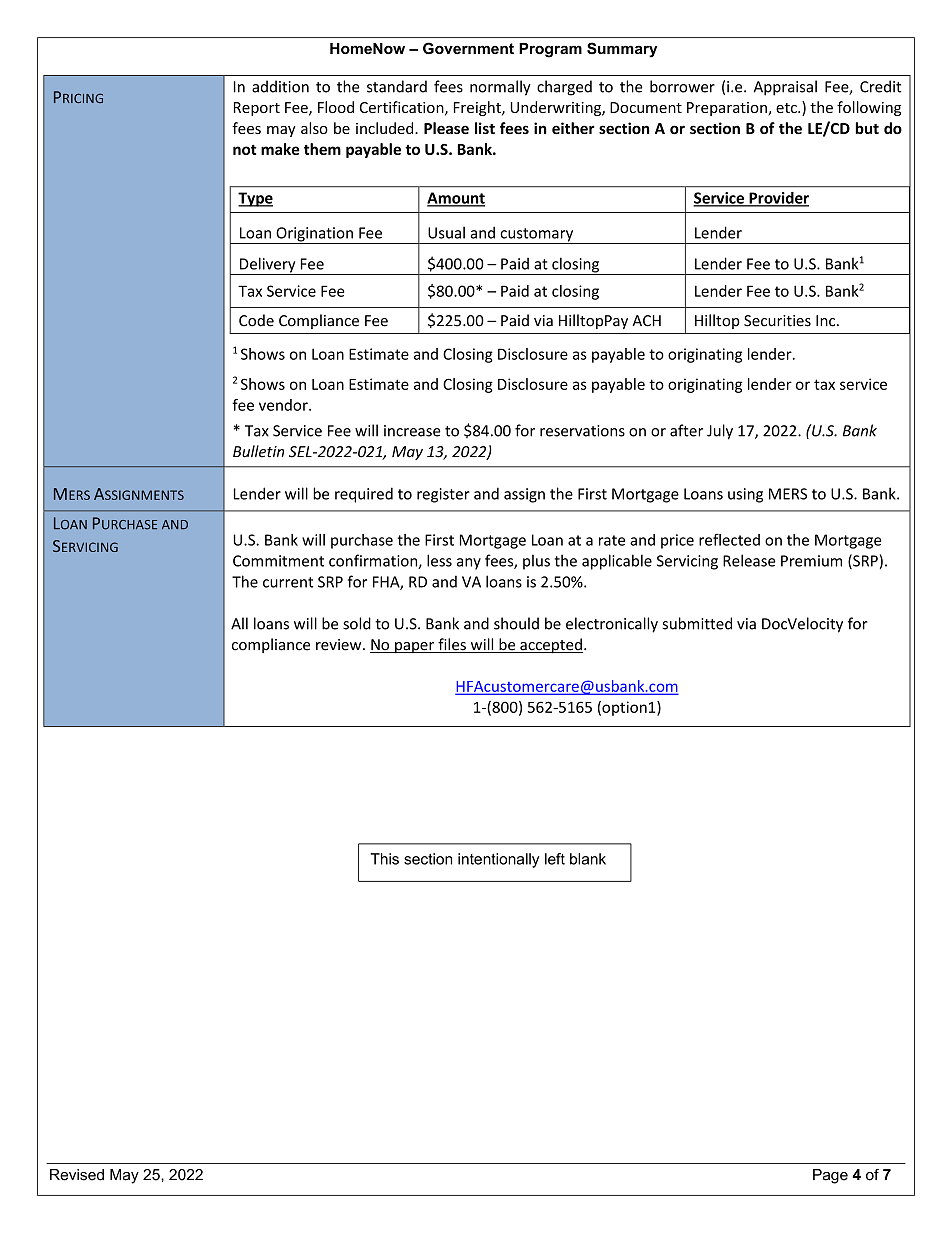  What do you see at coordinates (257, 109) in the screenshot?
I see `Report` at bounding box center [257, 109].
